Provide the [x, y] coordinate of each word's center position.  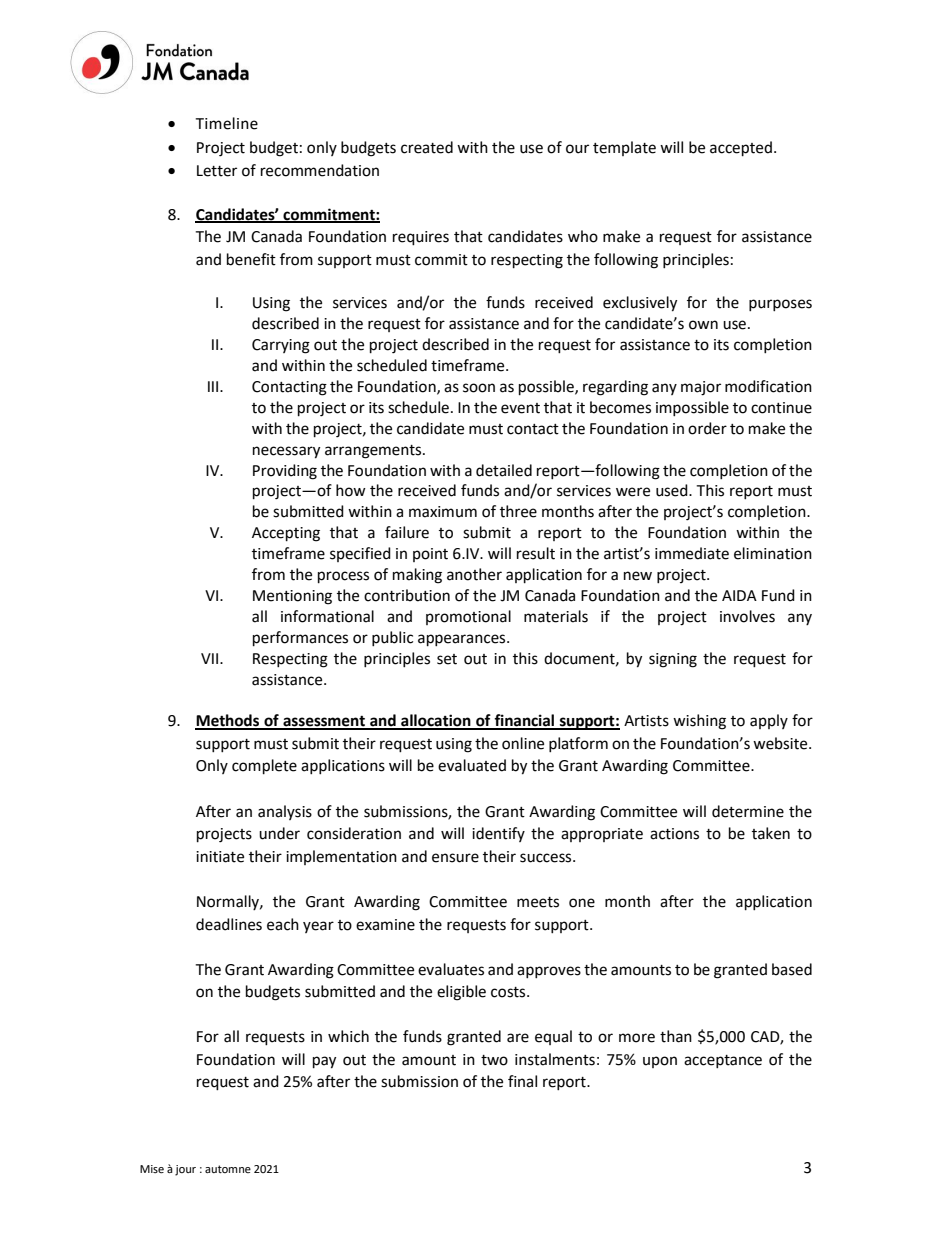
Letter [217, 171]
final [522, 1081]
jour [185, 1170]
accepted [741, 149]
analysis [285, 812]
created [427, 147]
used [673, 490]
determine [748, 811]
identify [498, 834]
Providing [285, 472]
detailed [504, 470]
